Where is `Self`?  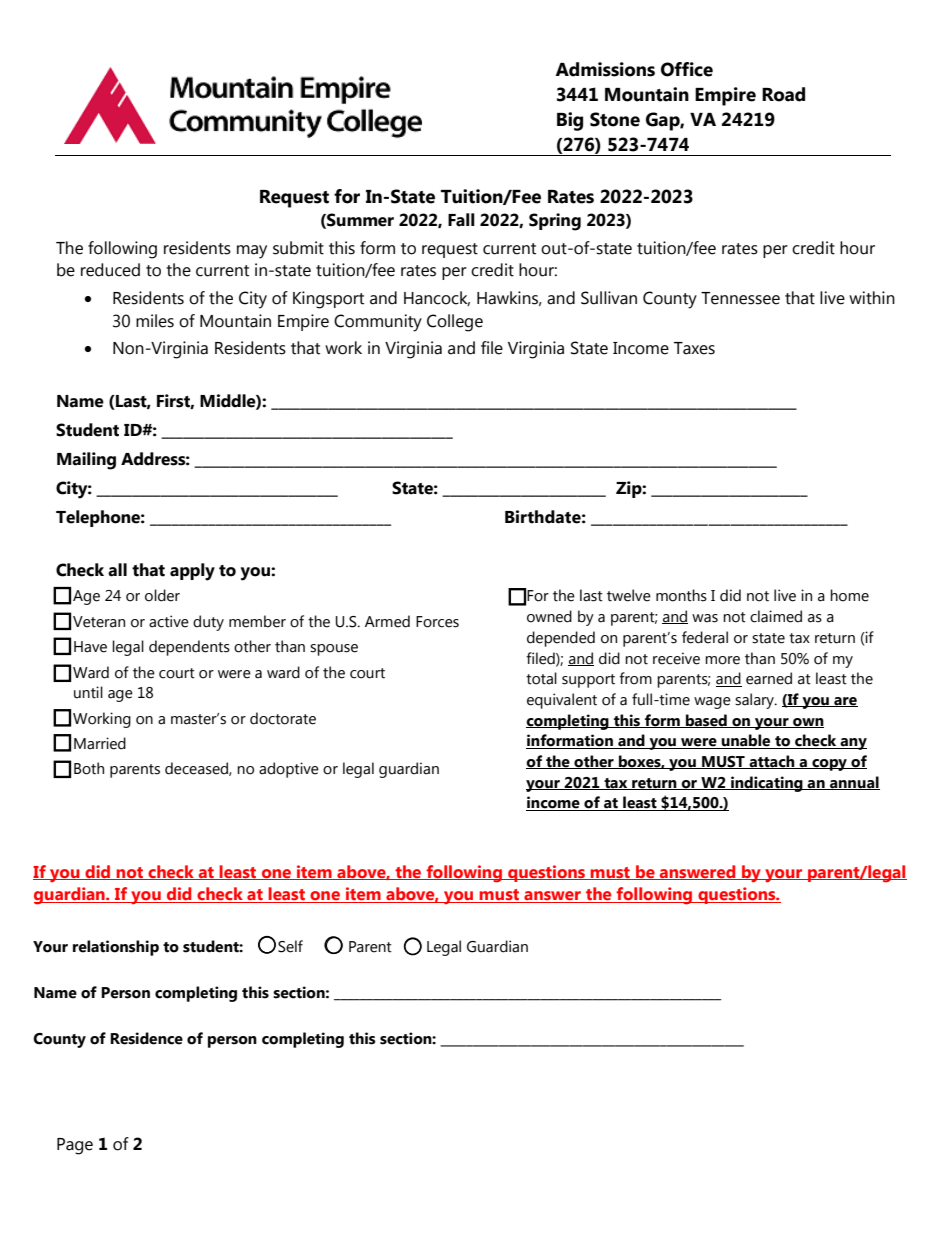 Self is located at coordinates (290, 946).
